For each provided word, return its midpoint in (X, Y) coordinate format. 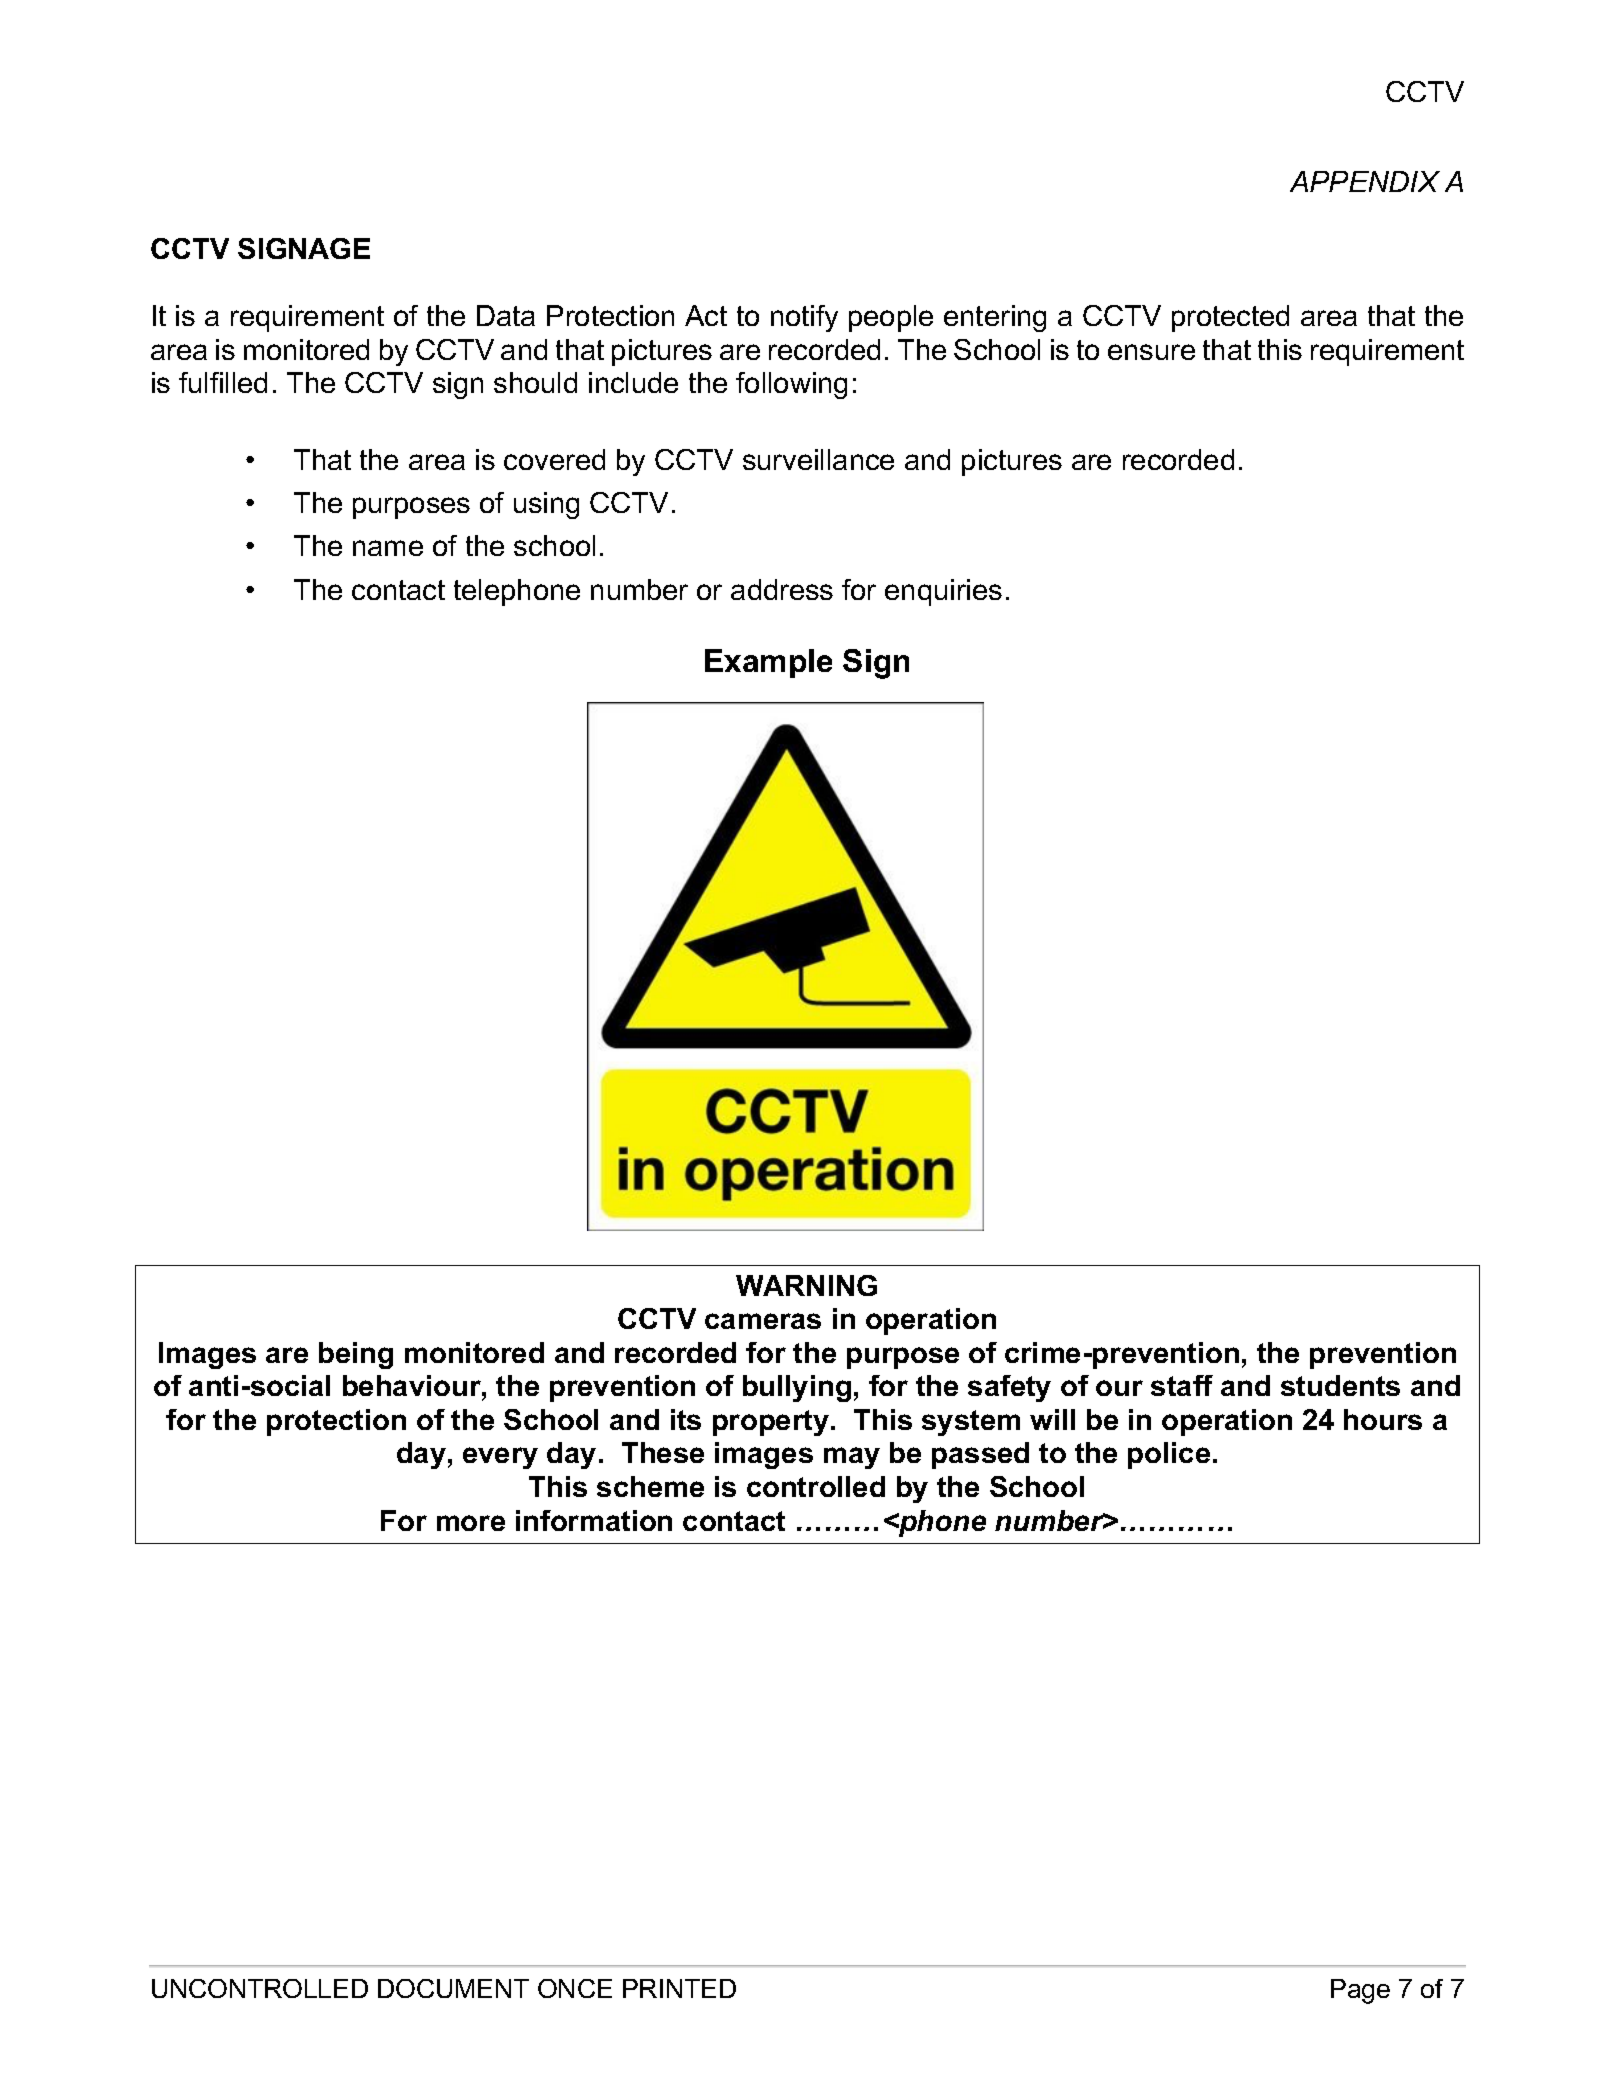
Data (506, 315)
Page (1360, 1991)
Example (768, 663)
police (1169, 1455)
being (356, 1355)
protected (1230, 318)
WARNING (806, 1285)
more (471, 1523)
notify (804, 318)
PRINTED (679, 1988)
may (852, 1458)
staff (1182, 1385)
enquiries (943, 592)
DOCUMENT (453, 1988)
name (388, 548)
